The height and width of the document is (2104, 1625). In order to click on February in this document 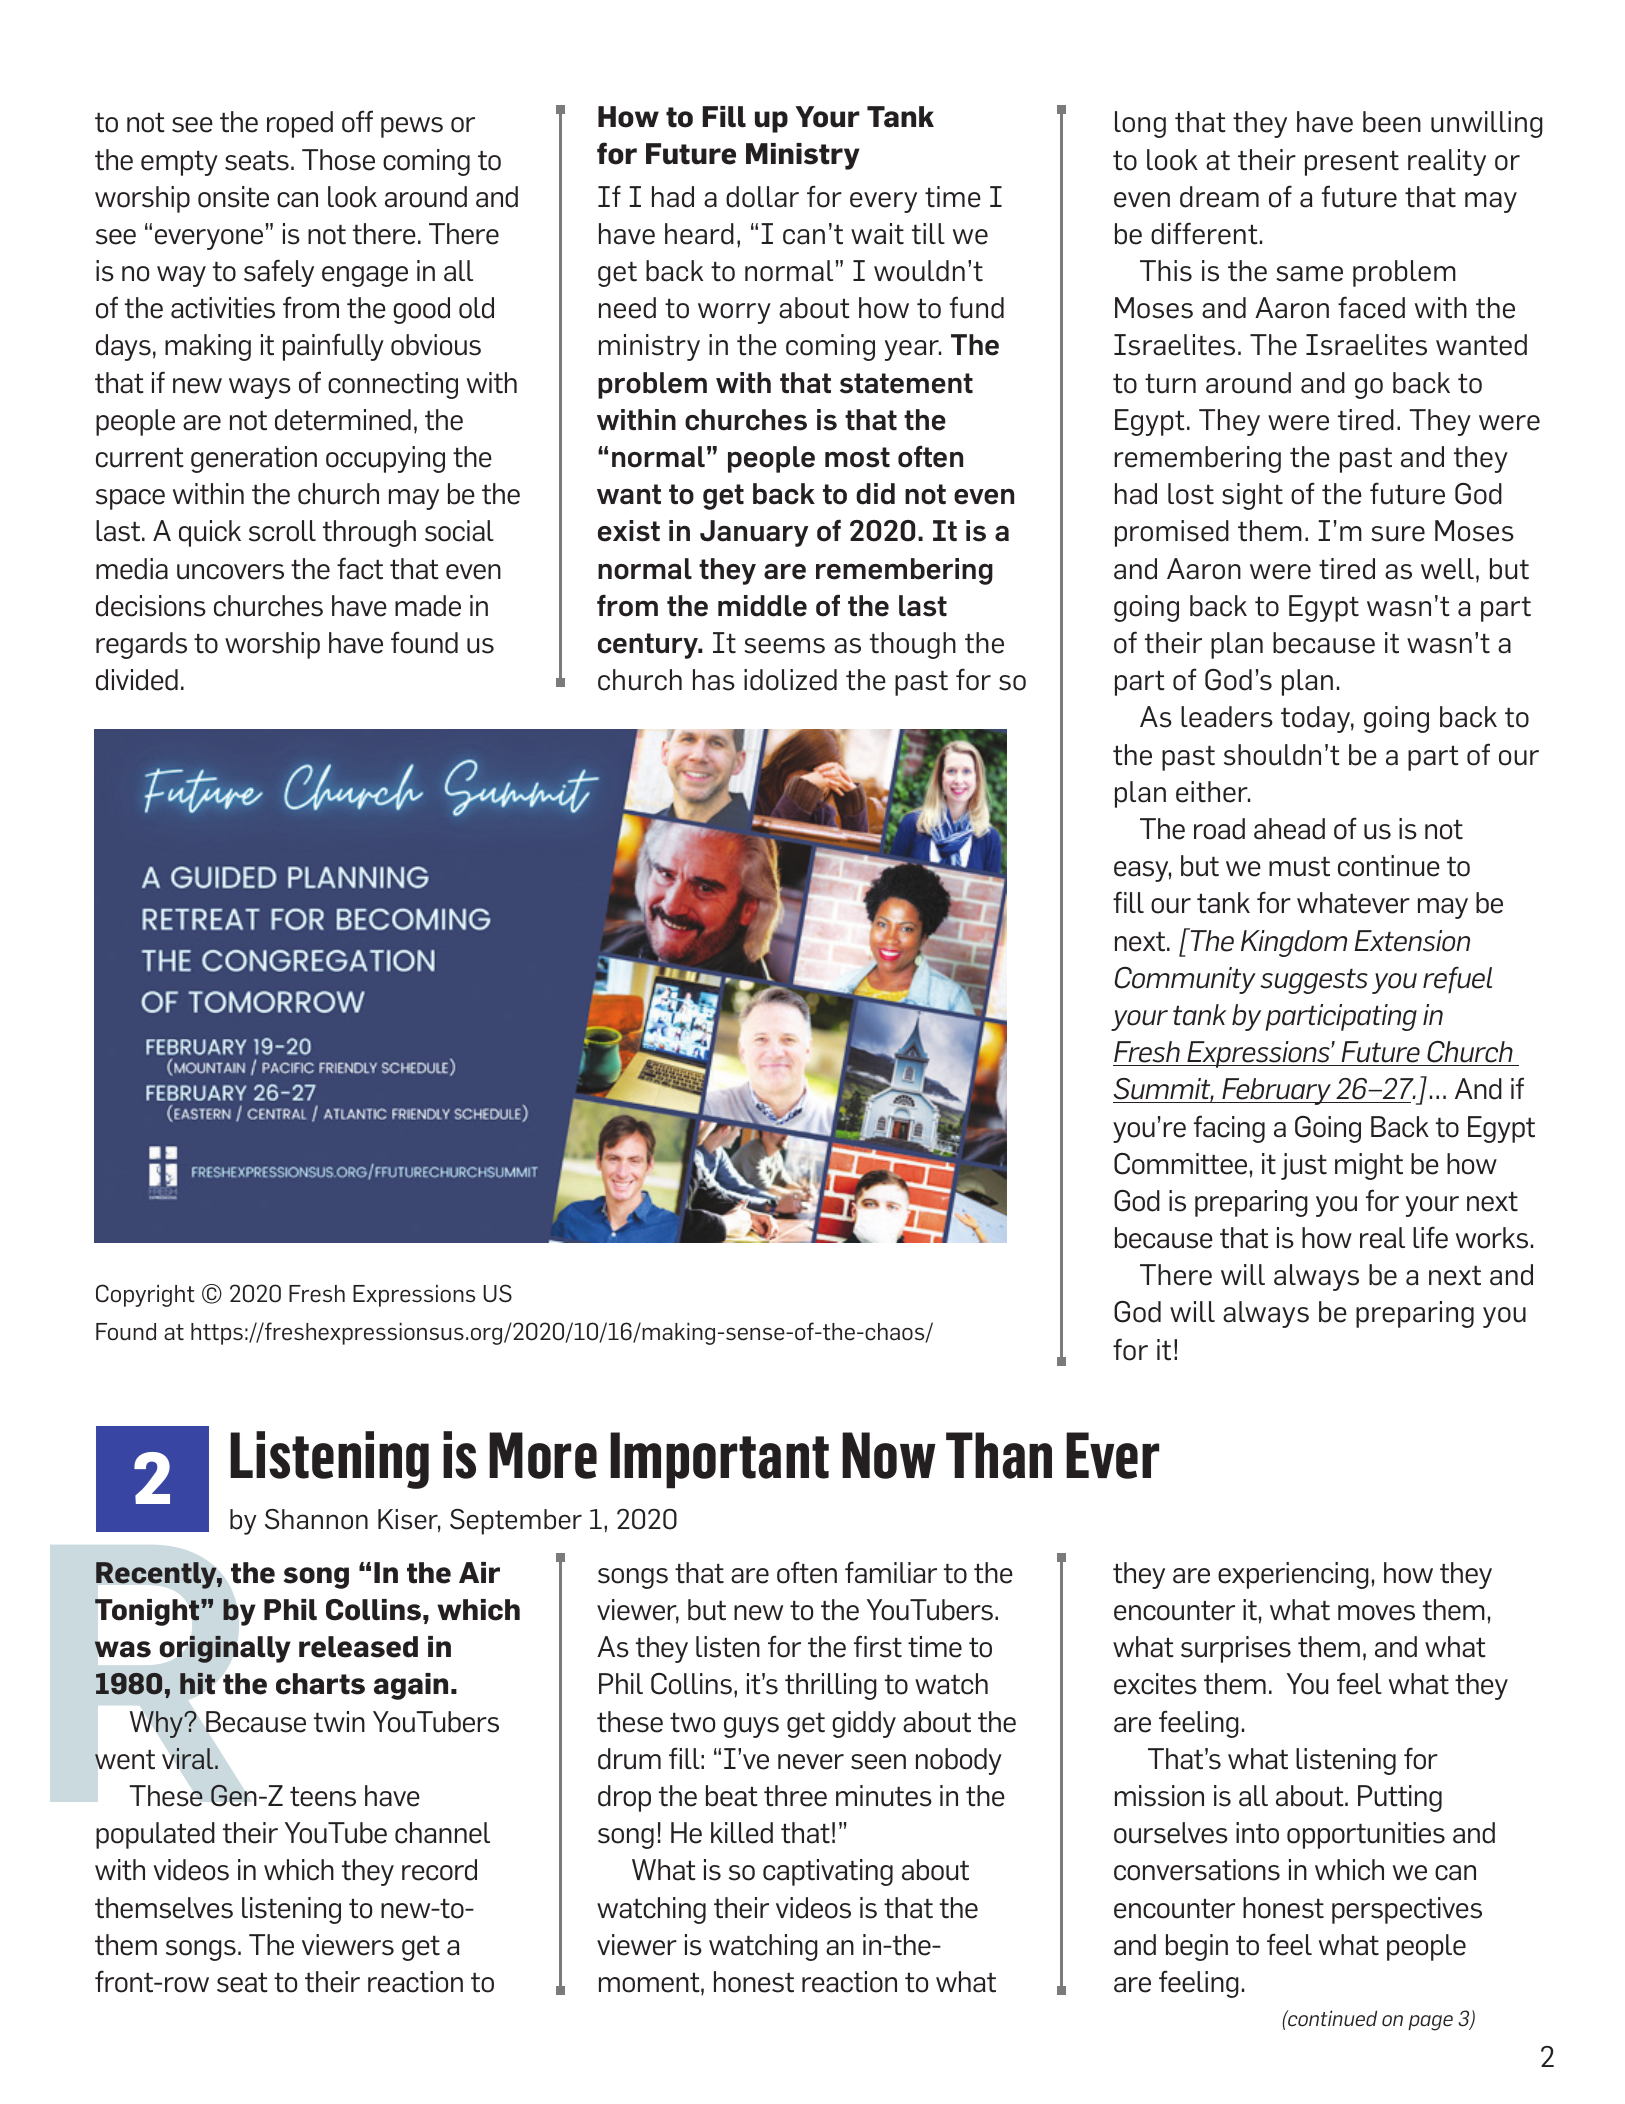, I will do `click(1277, 1091)`.
